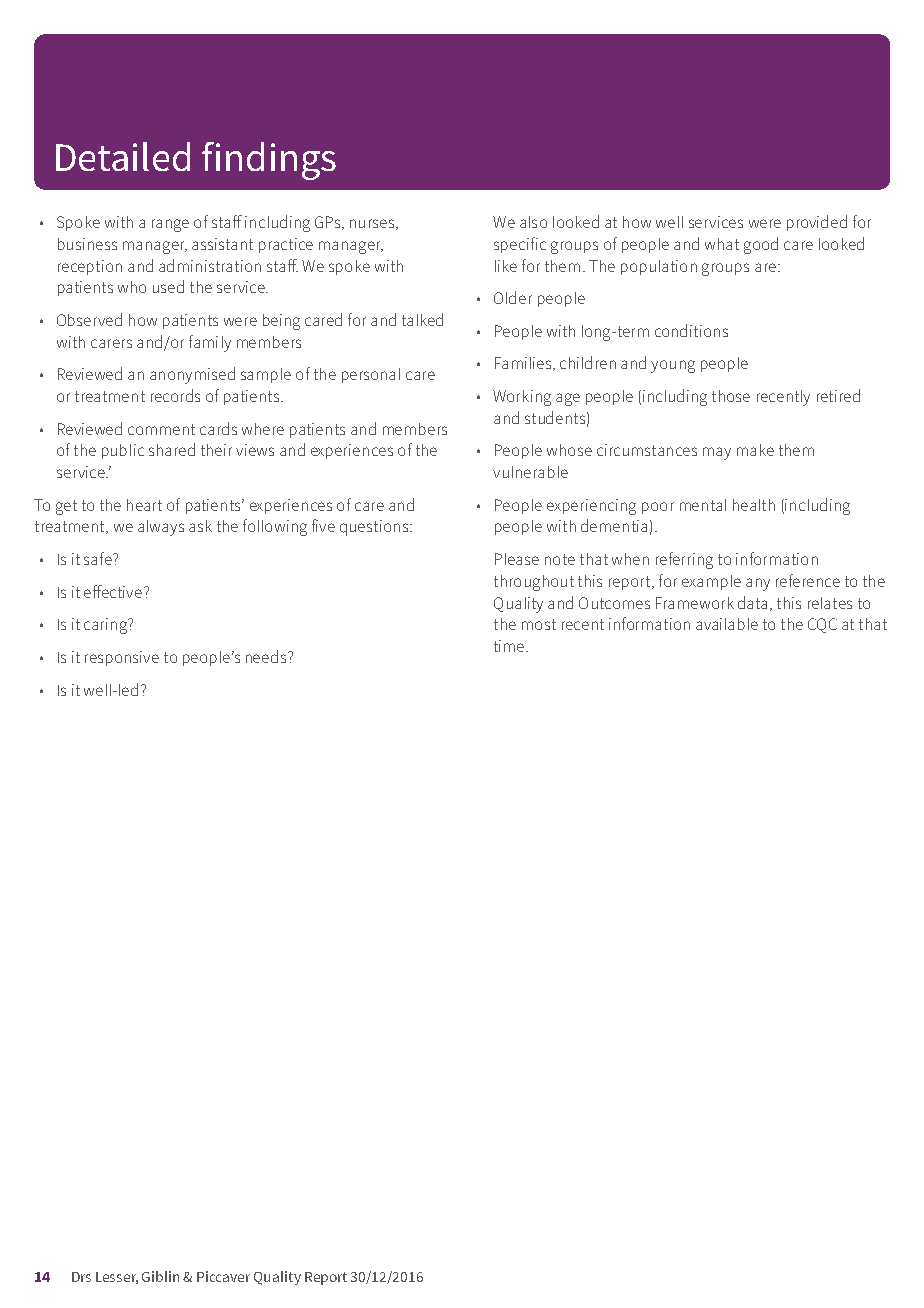 Image resolution: width=924 pixels, height=1308 pixels. What do you see at coordinates (170, 225) in the screenshot?
I see `range` at bounding box center [170, 225].
